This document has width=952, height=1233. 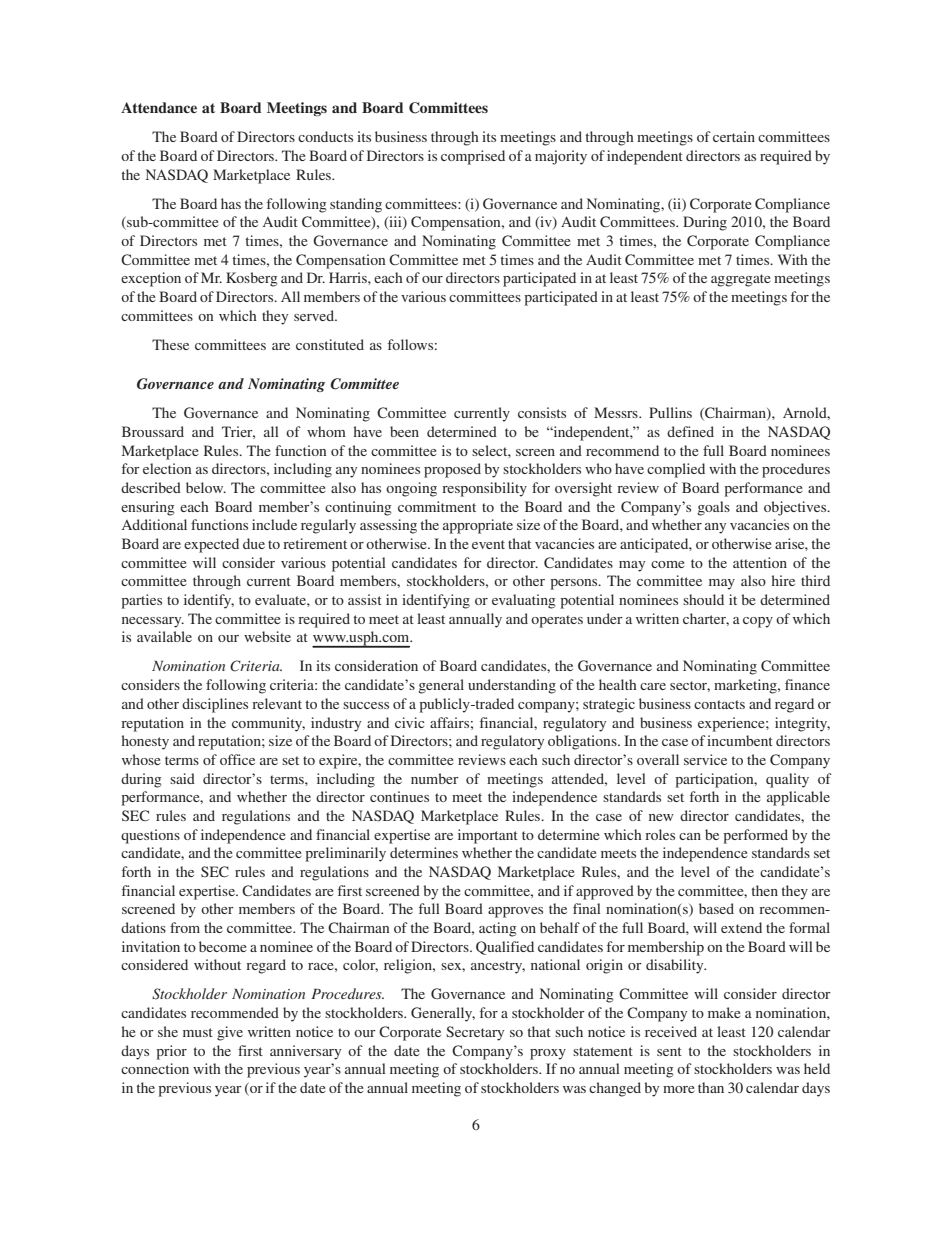 What do you see at coordinates (230, 1033) in the document?
I see `give` at bounding box center [230, 1033].
